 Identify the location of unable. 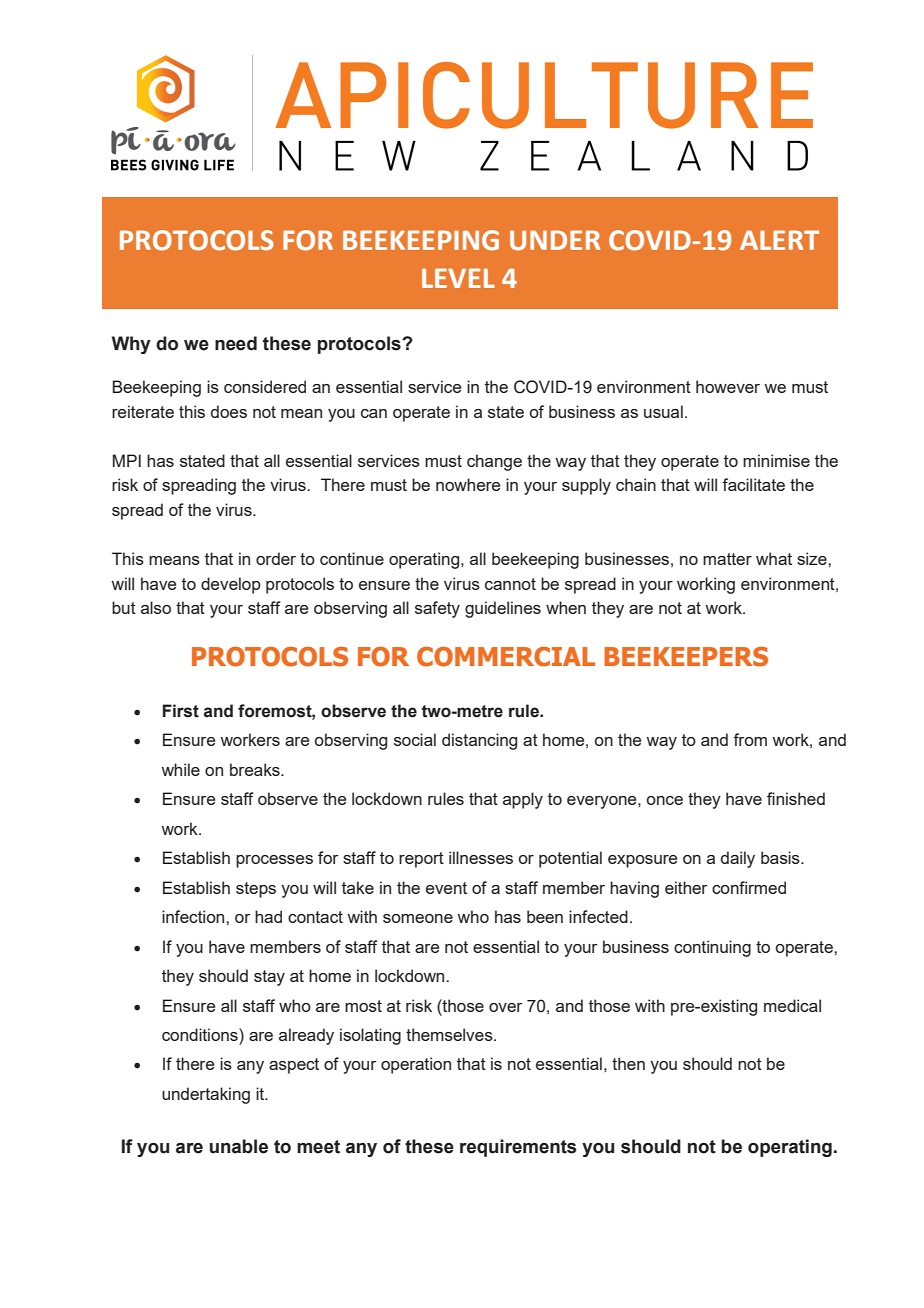
(239, 1146).
